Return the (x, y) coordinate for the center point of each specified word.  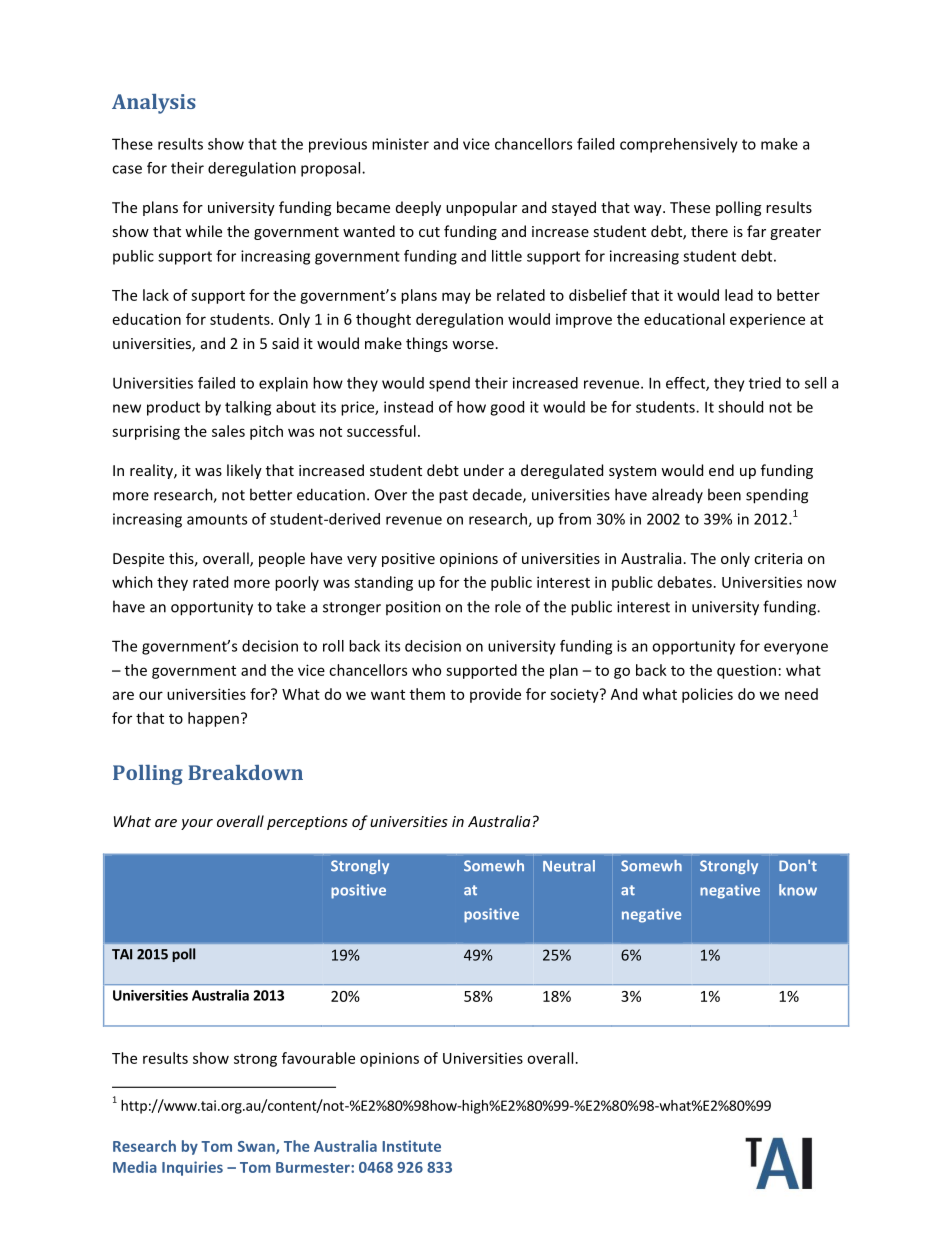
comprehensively (679, 145)
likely (244, 471)
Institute (411, 1146)
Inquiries (192, 1168)
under (484, 470)
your (197, 824)
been (724, 494)
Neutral (569, 866)
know (798, 890)
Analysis (154, 104)
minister (400, 144)
